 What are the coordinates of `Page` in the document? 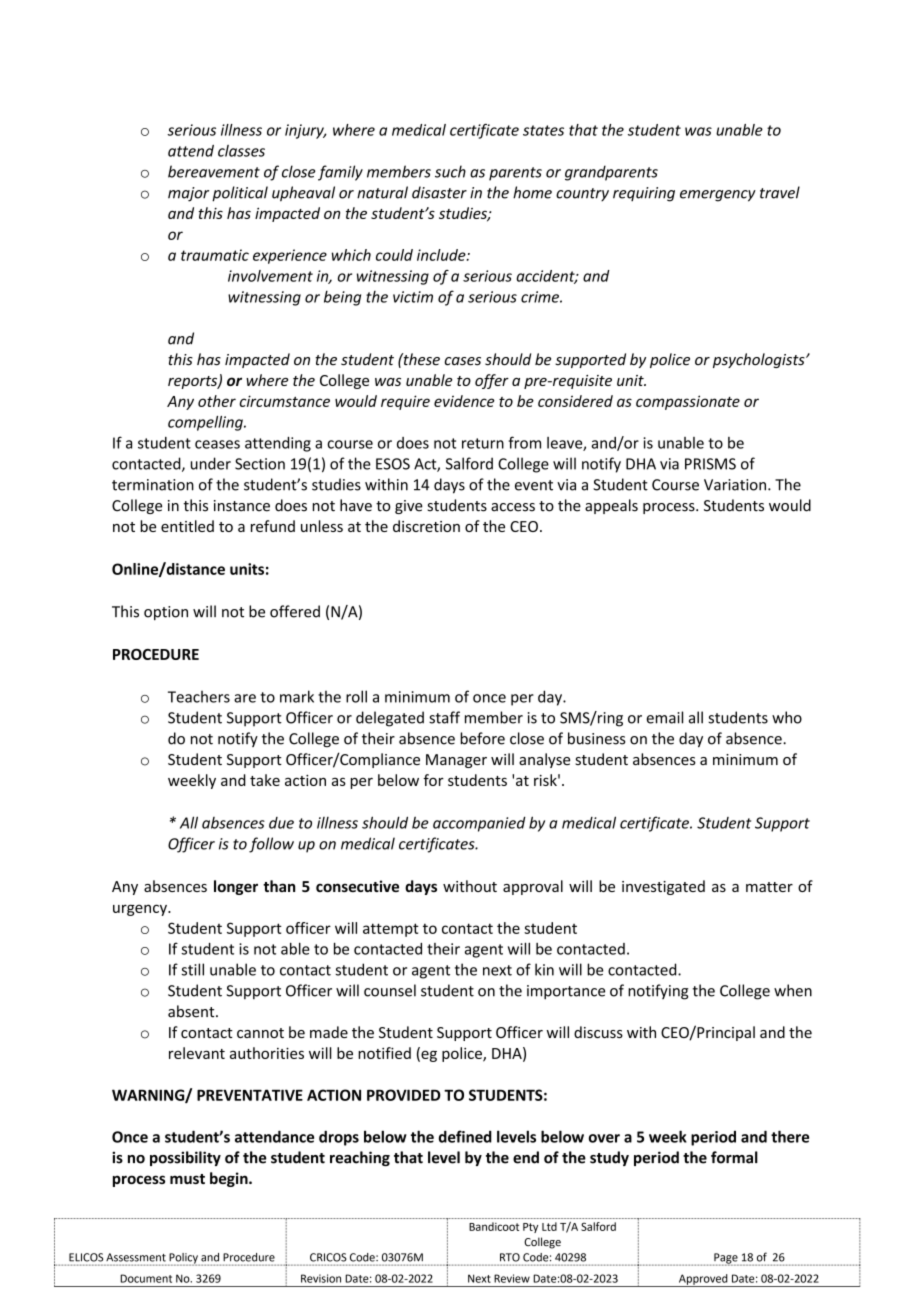 It's located at (726, 1259).
